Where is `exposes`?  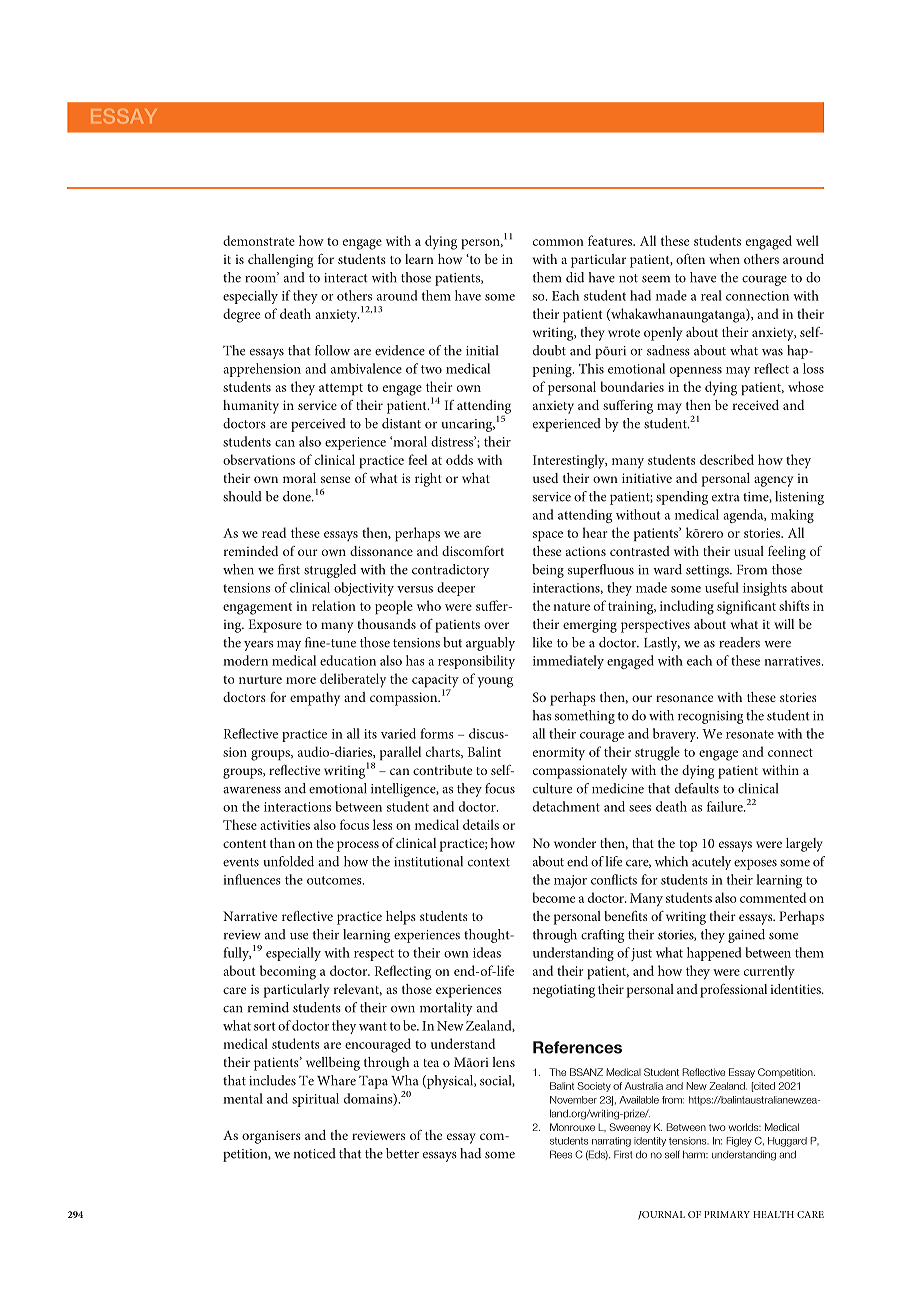 exposes is located at coordinates (755, 864).
